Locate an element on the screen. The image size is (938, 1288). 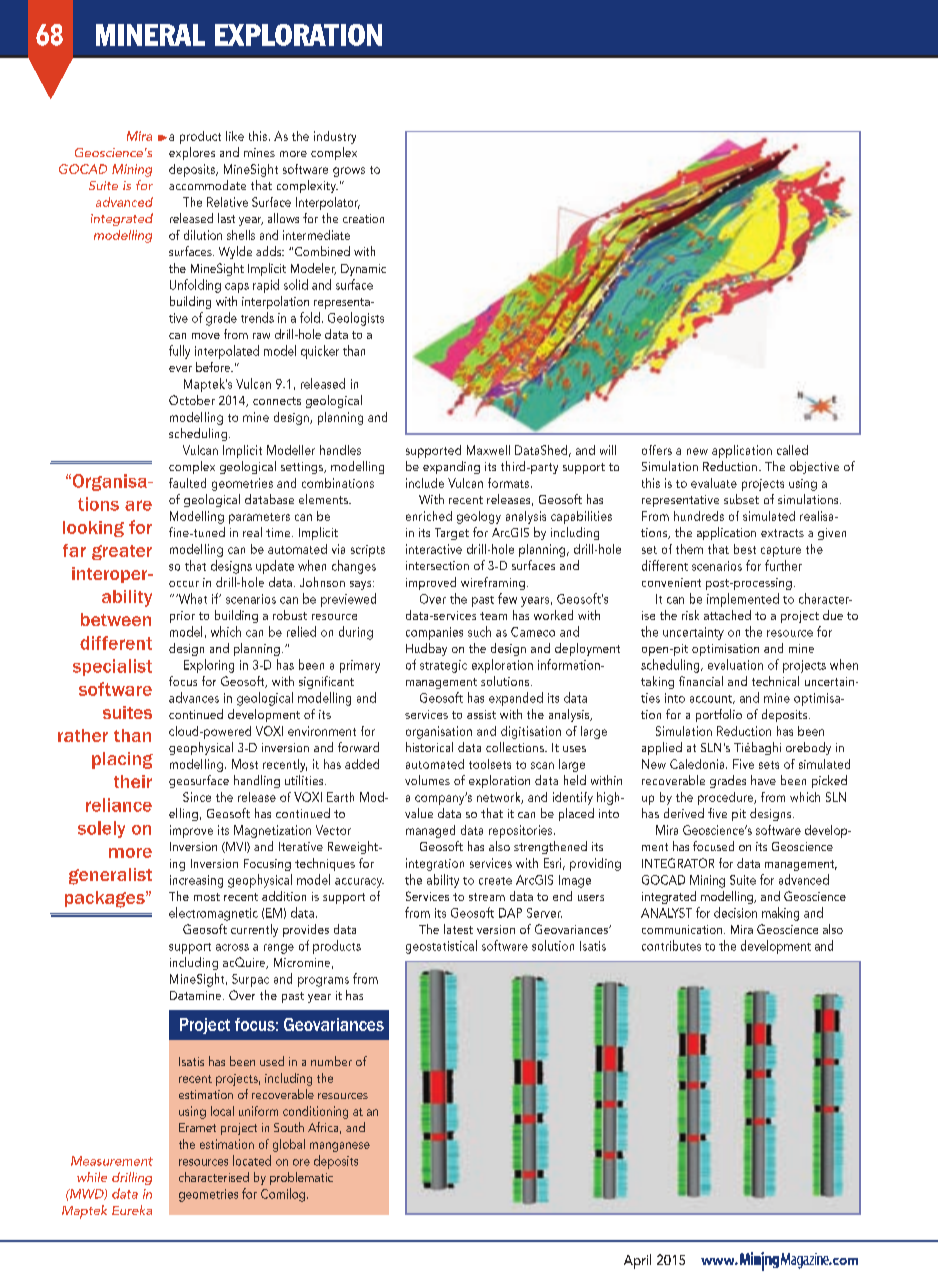
manganese is located at coordinates (340, 1147).
